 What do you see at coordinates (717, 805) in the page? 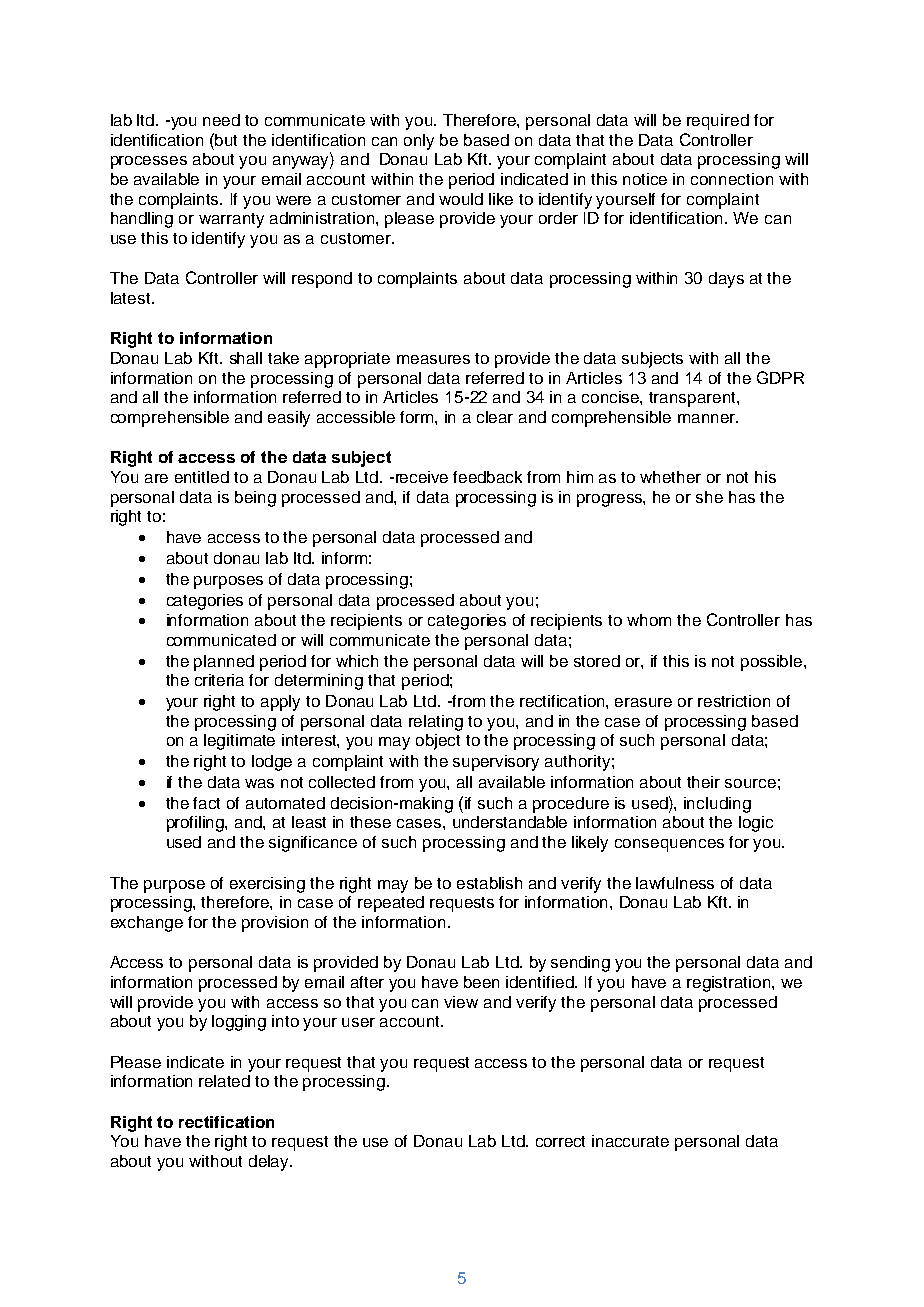
I see `including` at bounding box center [717, 805].
